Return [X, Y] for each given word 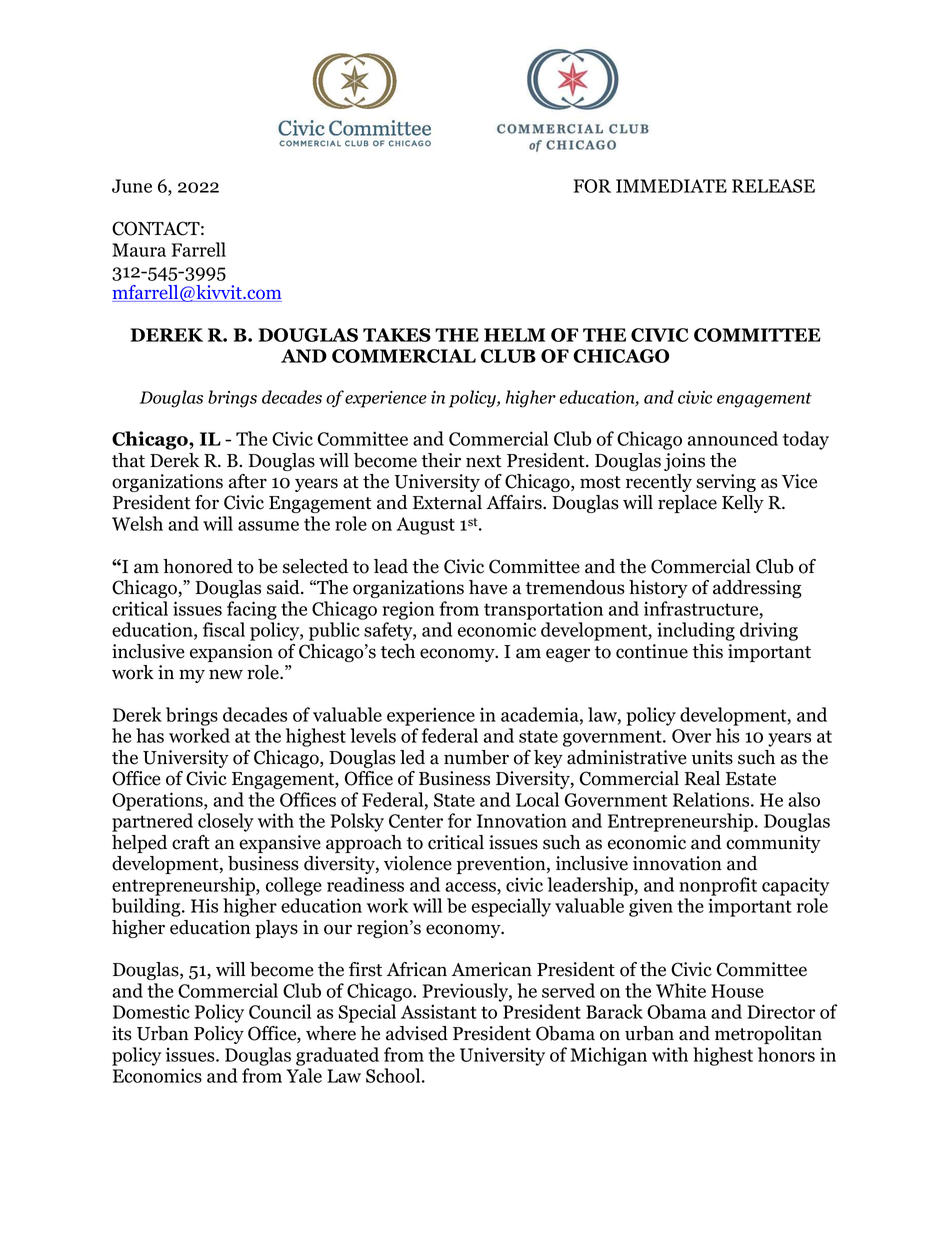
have [488, 587]
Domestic [151, 1011]
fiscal [224, 629]
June [132, 186]
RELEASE [773, 186]
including [696, 631]
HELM [514, 335]
